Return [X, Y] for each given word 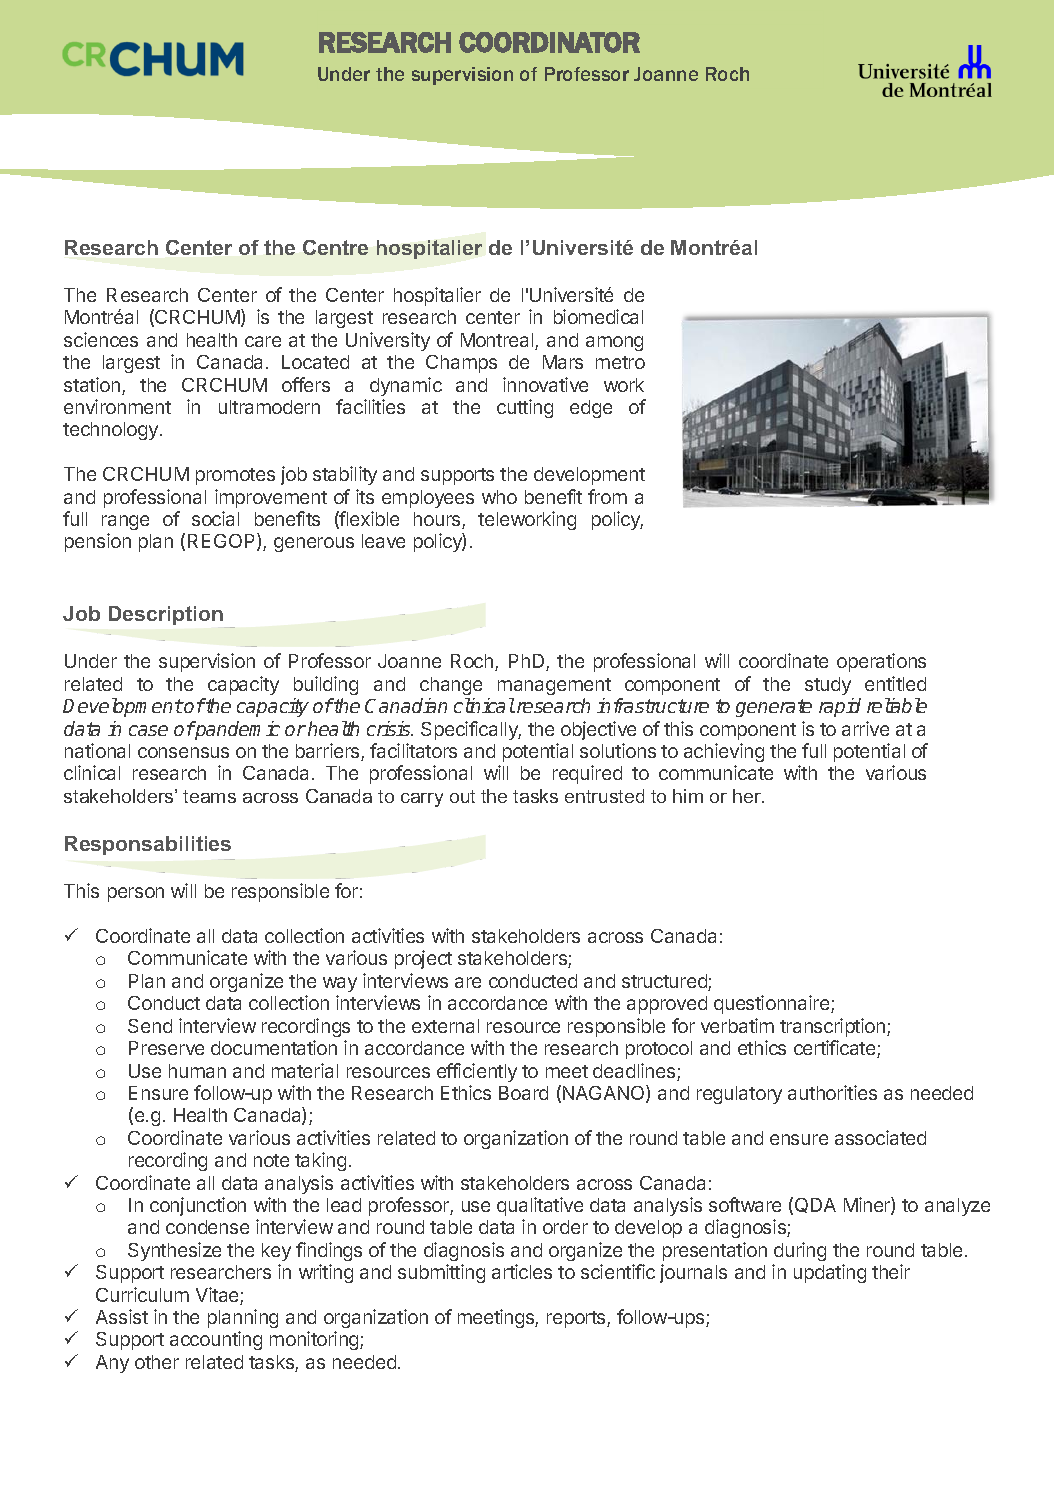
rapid [840, 707]
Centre [335, 247]
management [554, 686]
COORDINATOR [549, 42]
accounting [216, 1340]
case [148, 730]
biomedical [598, 316]
